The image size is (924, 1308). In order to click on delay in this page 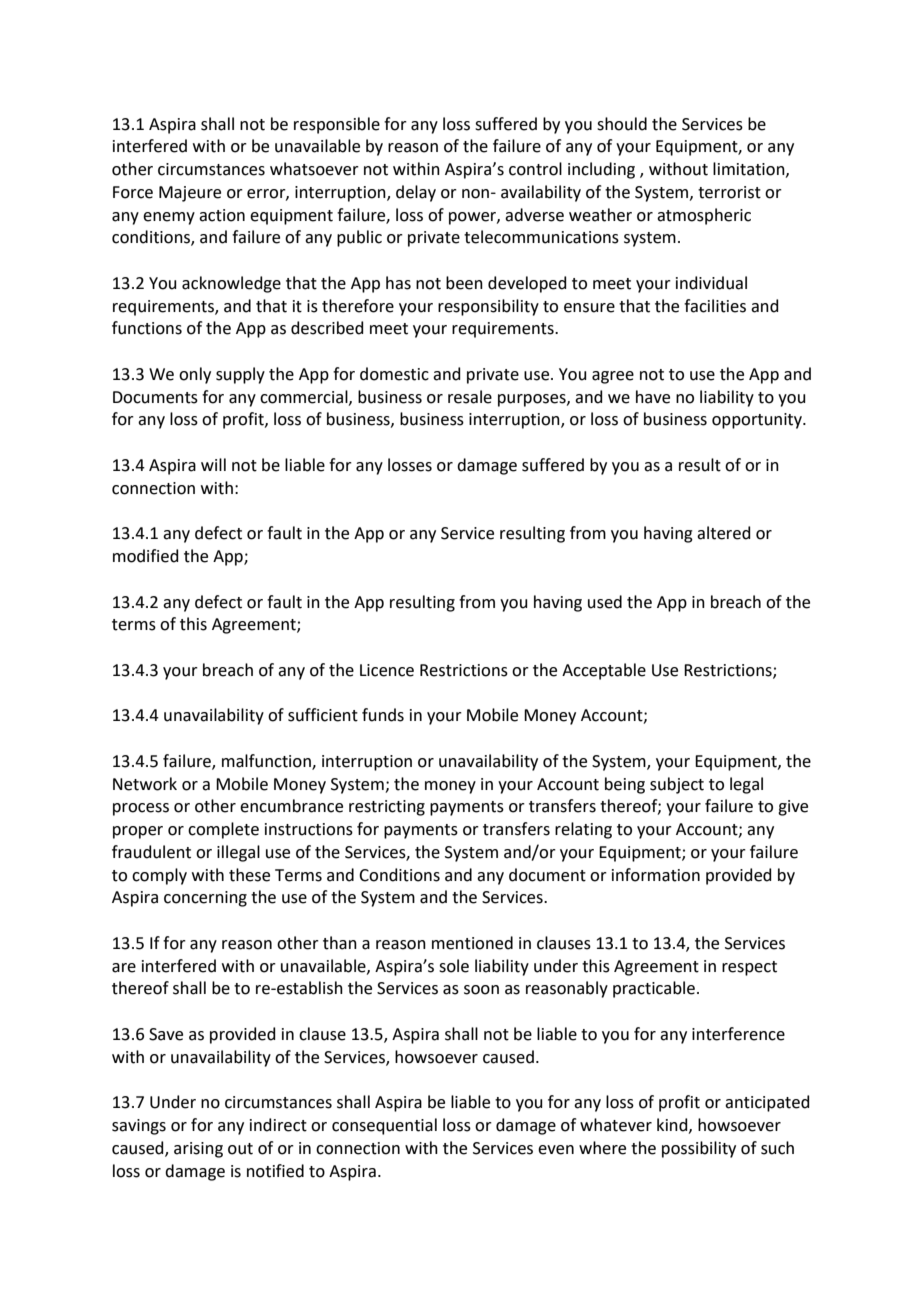, I will do `click(416, 193)`.
